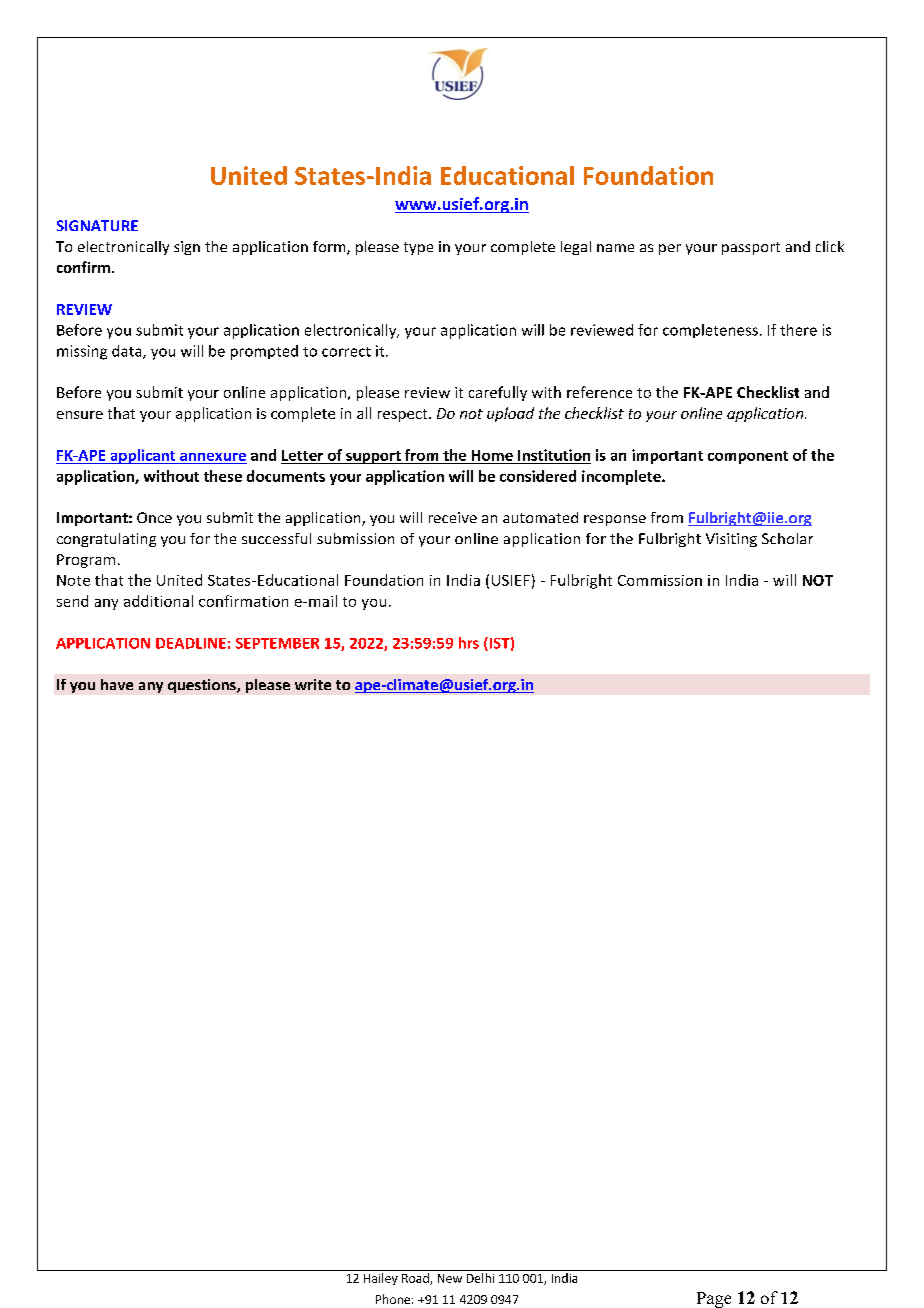 Image resolution: width=924 pixels, height=1308 pixels. I want to click on Page, so click(714, 1300).
